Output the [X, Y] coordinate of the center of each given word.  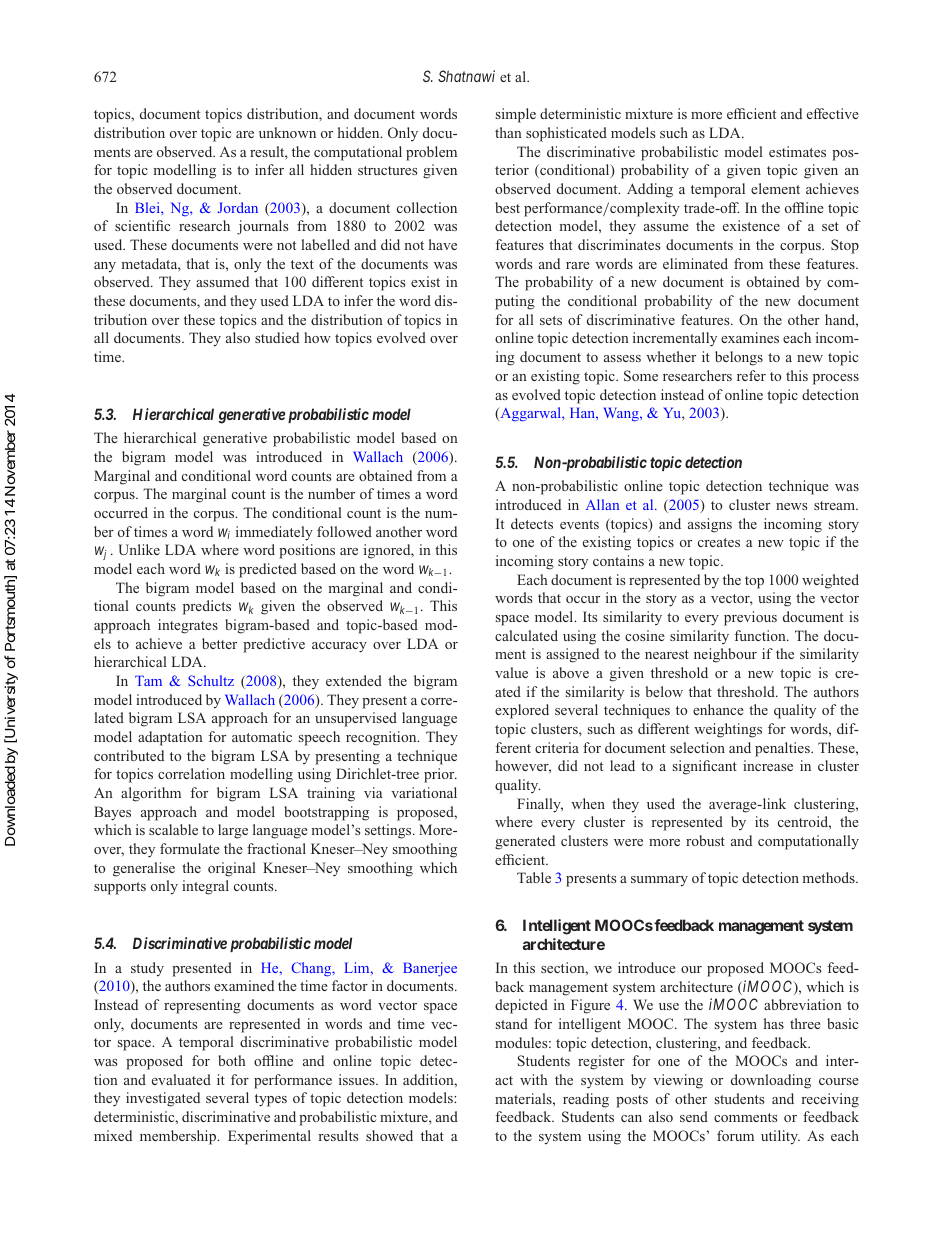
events [579, 524]
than [508, 132]
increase [768, 765]
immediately [274, 533]
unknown [287, 132]
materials [524, 1098]
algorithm [151, 794]
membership [179, 1137]
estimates [797, 151]
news [791, 506]
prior [440, 775]
